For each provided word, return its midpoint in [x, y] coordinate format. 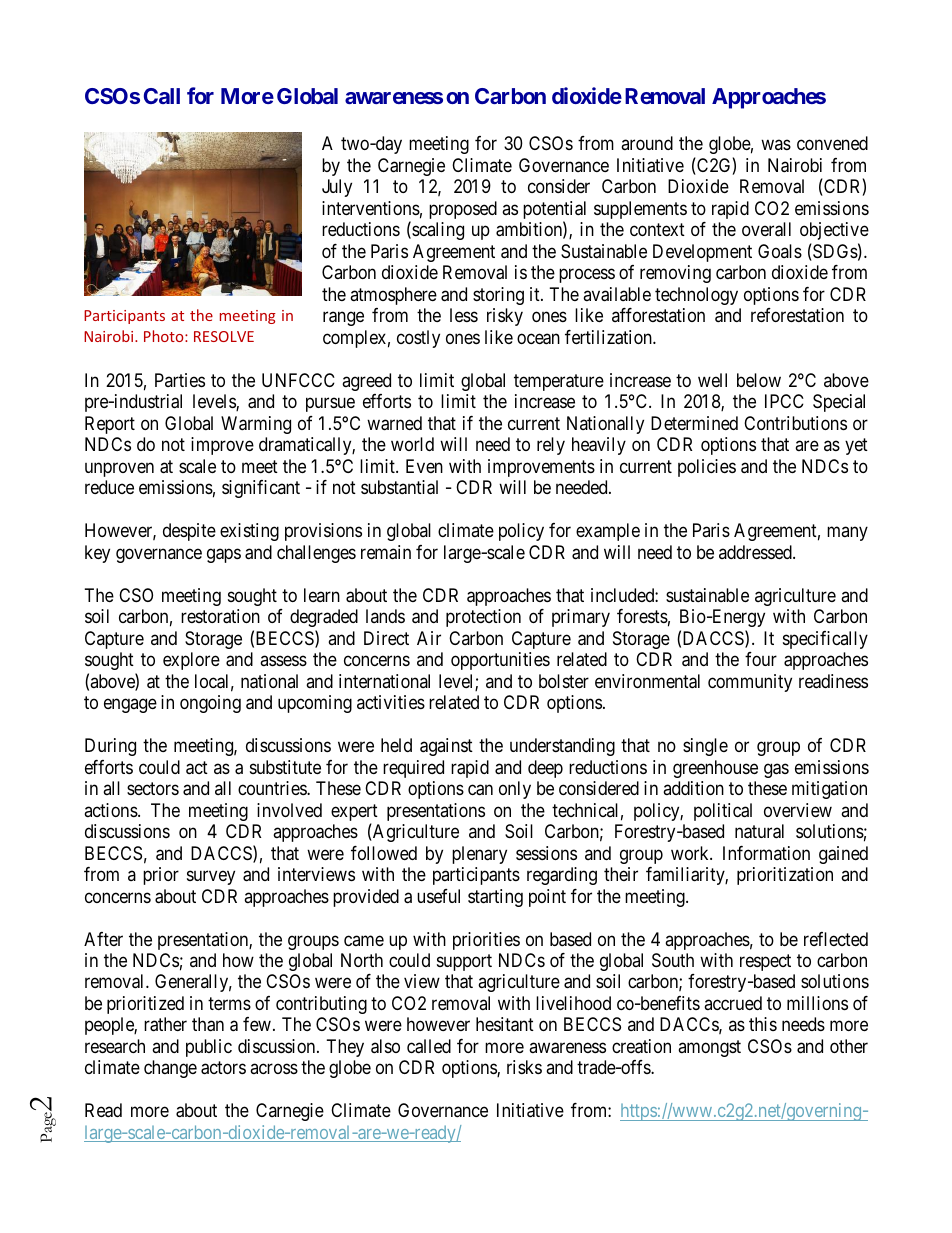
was [776, 145]
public [209, 1048]
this [763, 1024]
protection [483, 618]
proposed [463, 210]
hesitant [505, 1024]
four [761, 659]
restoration [220, 616]
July [337, 188]
